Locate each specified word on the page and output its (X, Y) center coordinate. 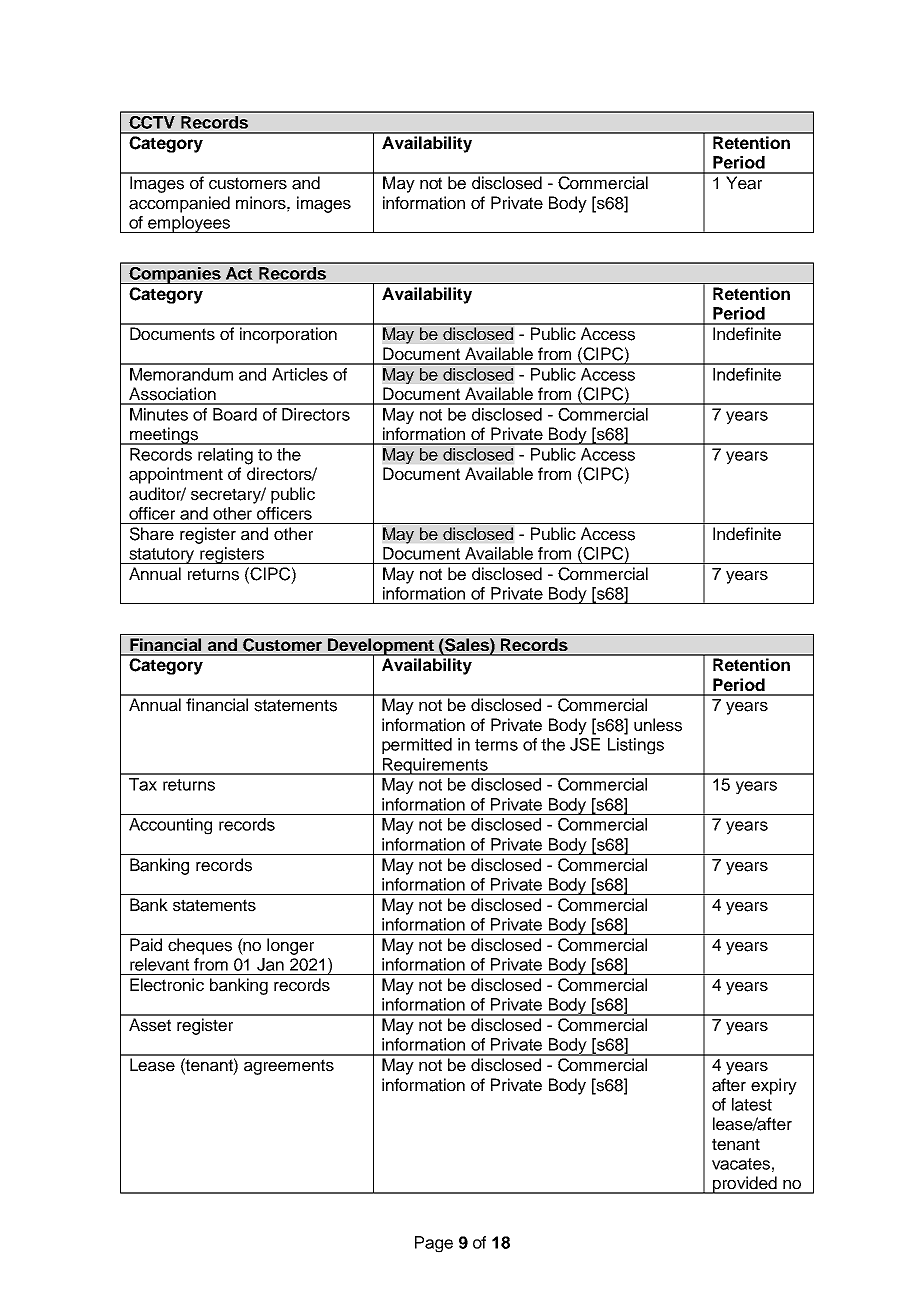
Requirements (435, 766)
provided (745, 1185)
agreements (289, 1067)
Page (434, 1244)
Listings (636, 746)
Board (235, 414)
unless (658, 725)
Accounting (170, 826)
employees (189, 224)
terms (496, 745)
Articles (300, 374)
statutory (162, 556)
